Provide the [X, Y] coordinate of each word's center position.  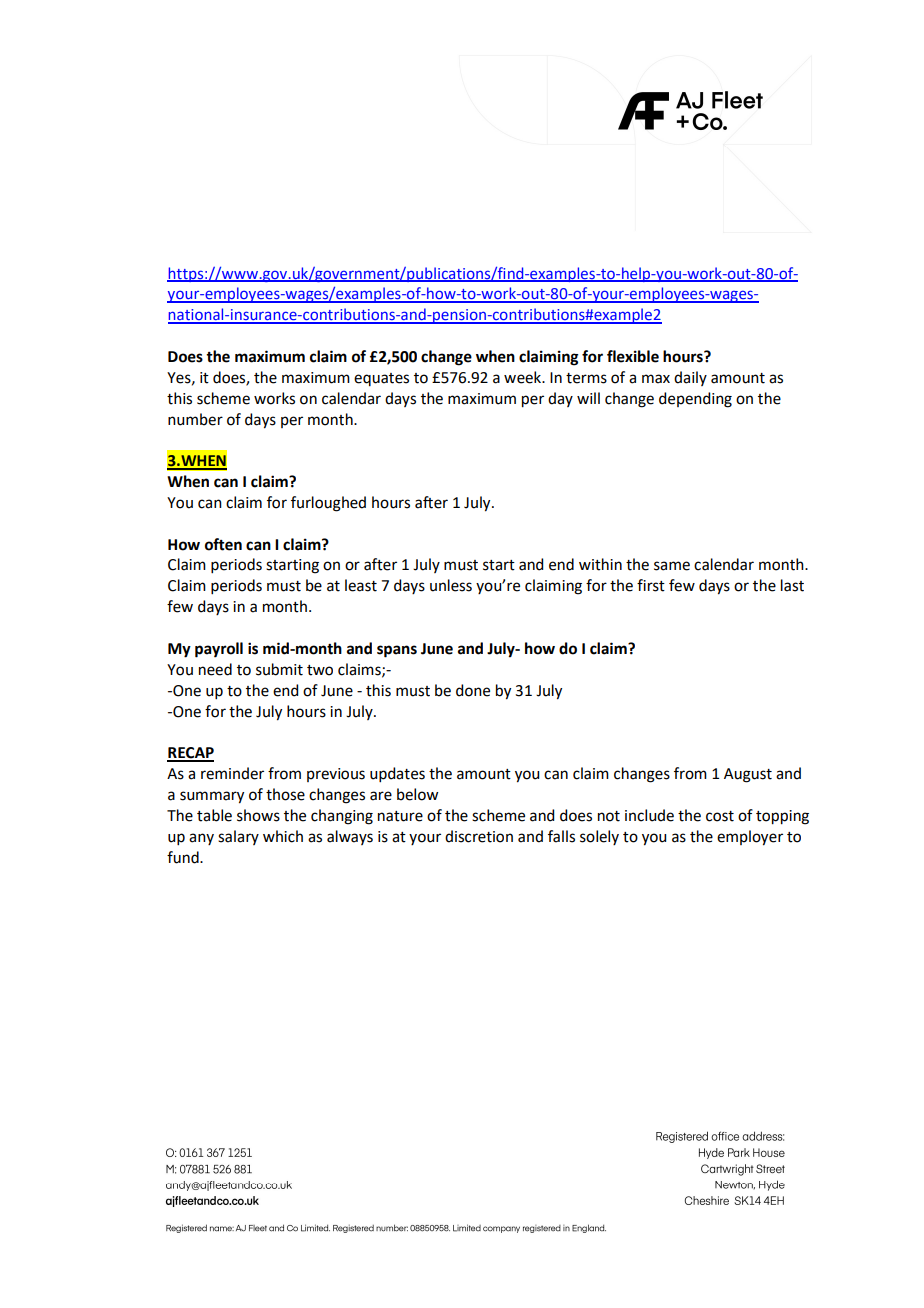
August [748, 775]
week [524, 377]
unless [451, 585]
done [473, 690]
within [600, 564]
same [672, 566]
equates [381, 379]
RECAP [190, 754]
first [651, 585]
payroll [219, 650]
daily [690, 378]
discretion [479, 836]
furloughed [328, 504]
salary [238, 837]
